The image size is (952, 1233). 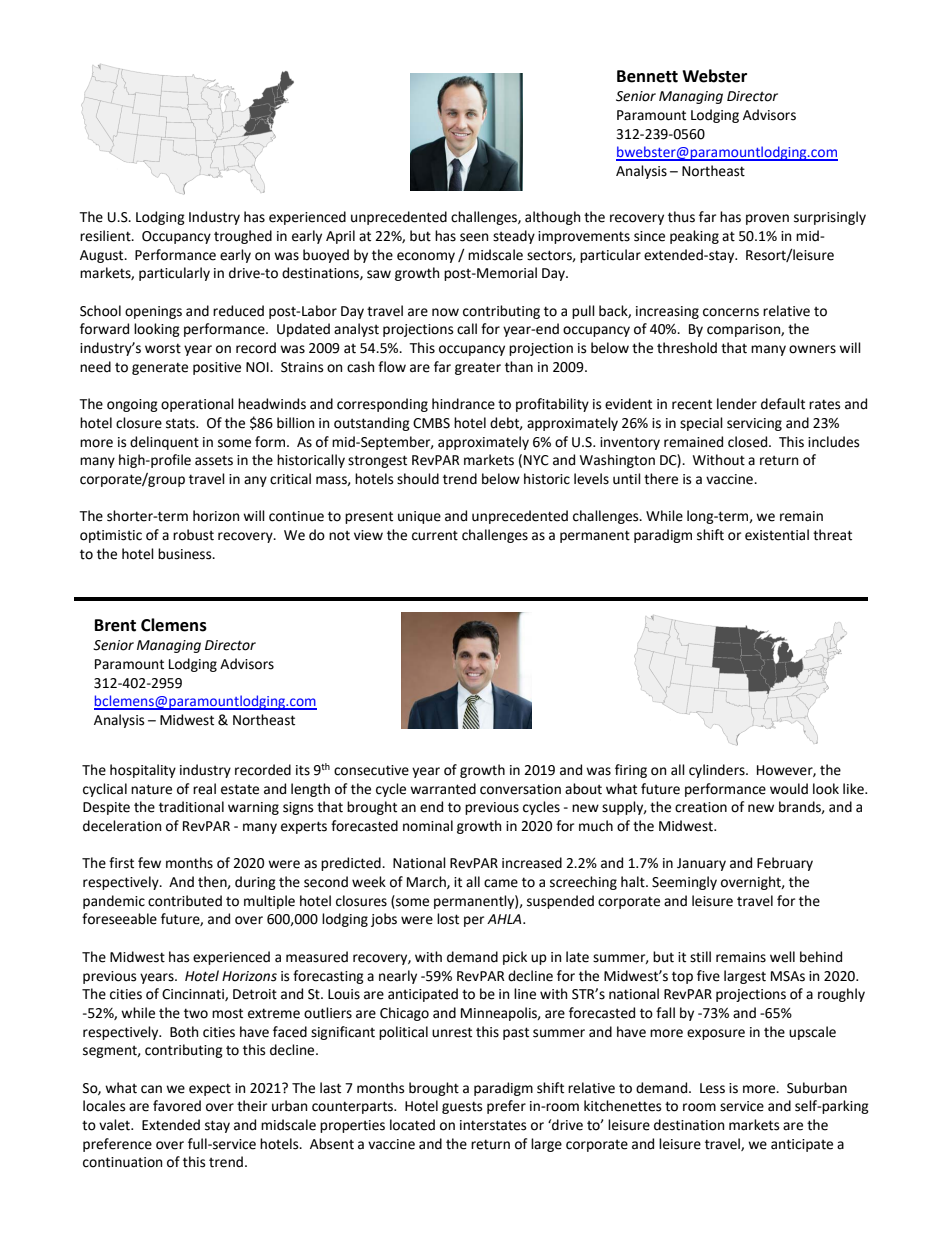 I want to click on although, so click(x=552, y=218).
